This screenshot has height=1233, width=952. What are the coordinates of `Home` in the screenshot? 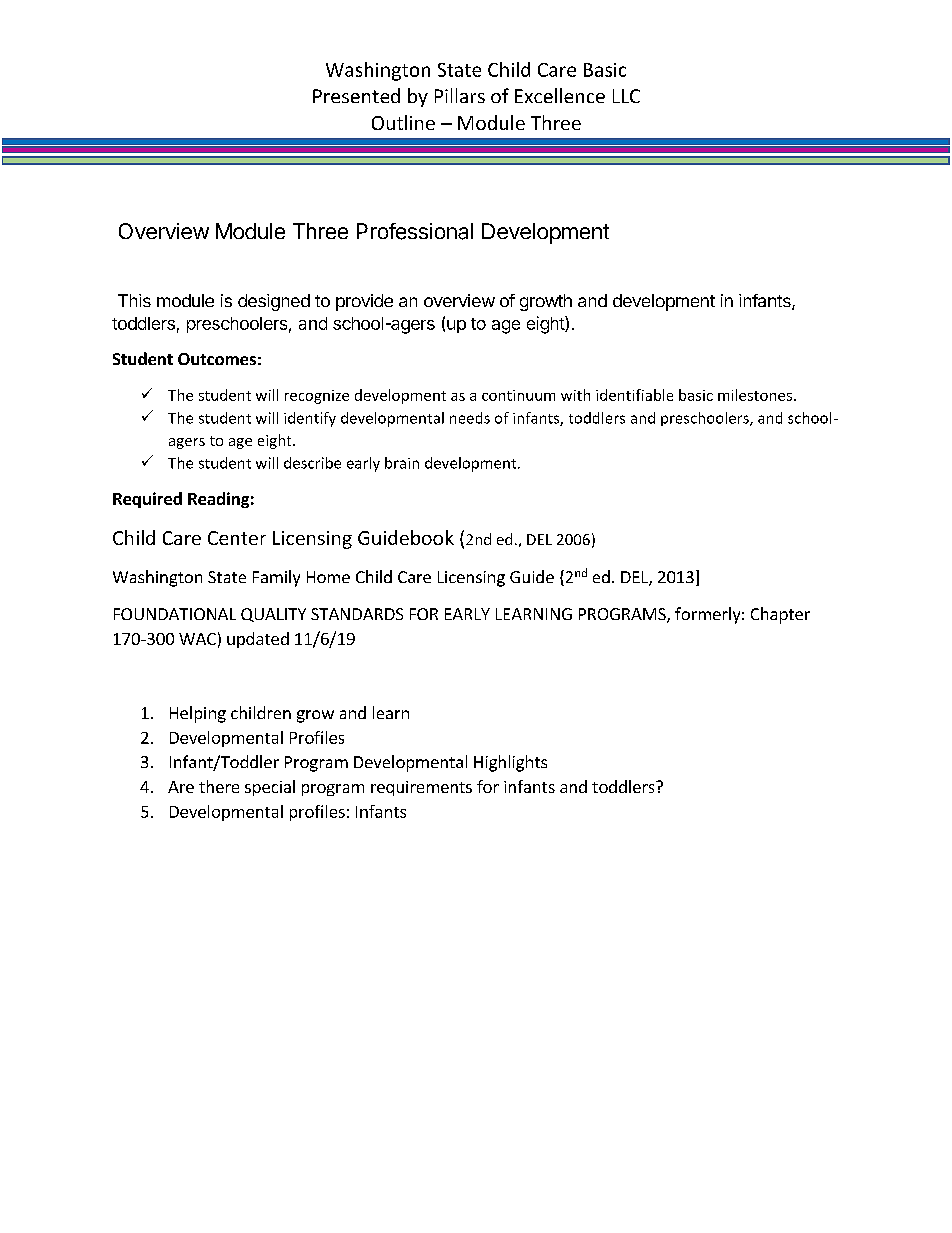 It's located at (328, 577).
